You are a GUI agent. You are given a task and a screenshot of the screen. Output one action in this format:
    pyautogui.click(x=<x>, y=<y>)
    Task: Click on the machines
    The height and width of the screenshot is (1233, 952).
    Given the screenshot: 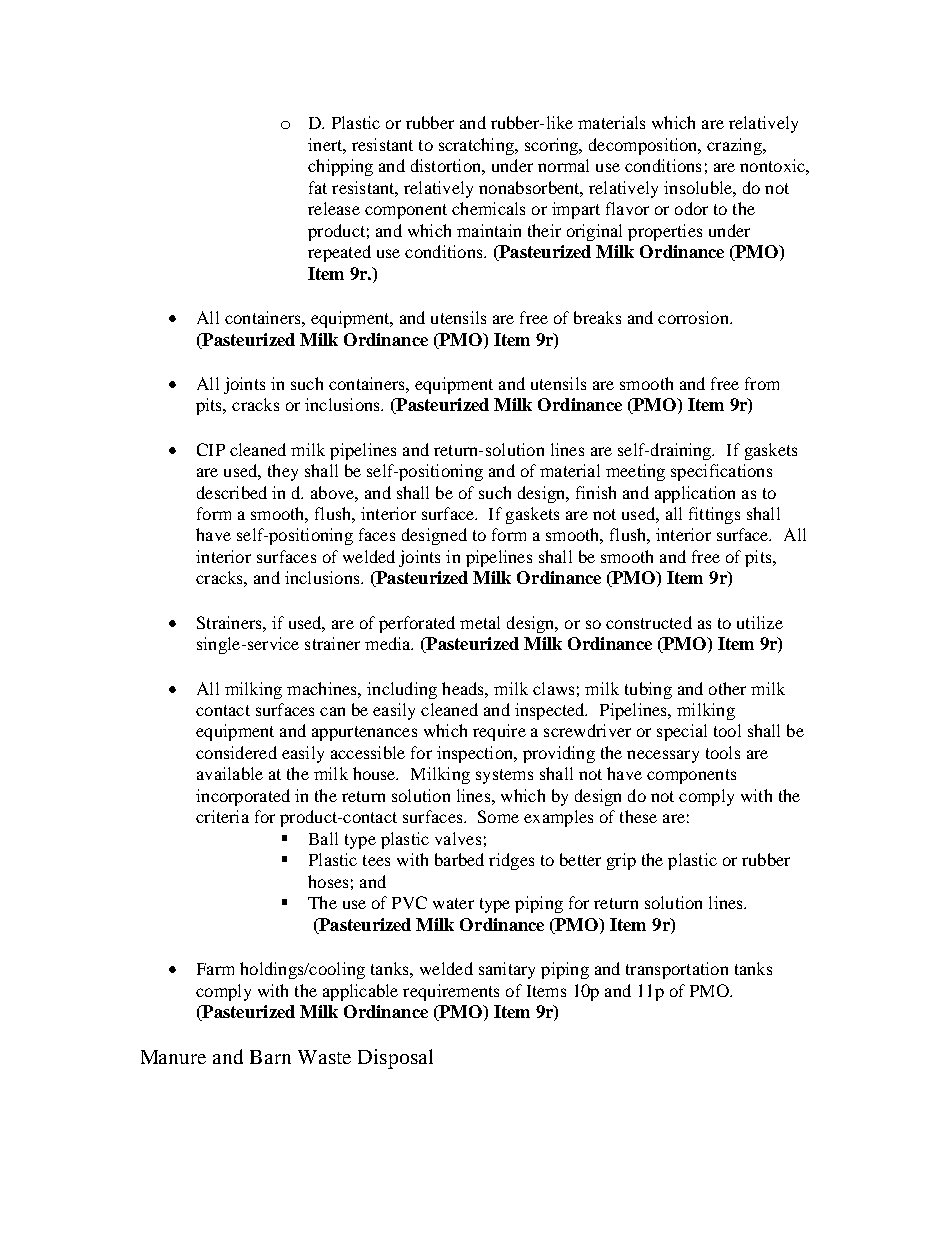 What is the action you would take?
    pyautogui.click(x=323, y=688)
